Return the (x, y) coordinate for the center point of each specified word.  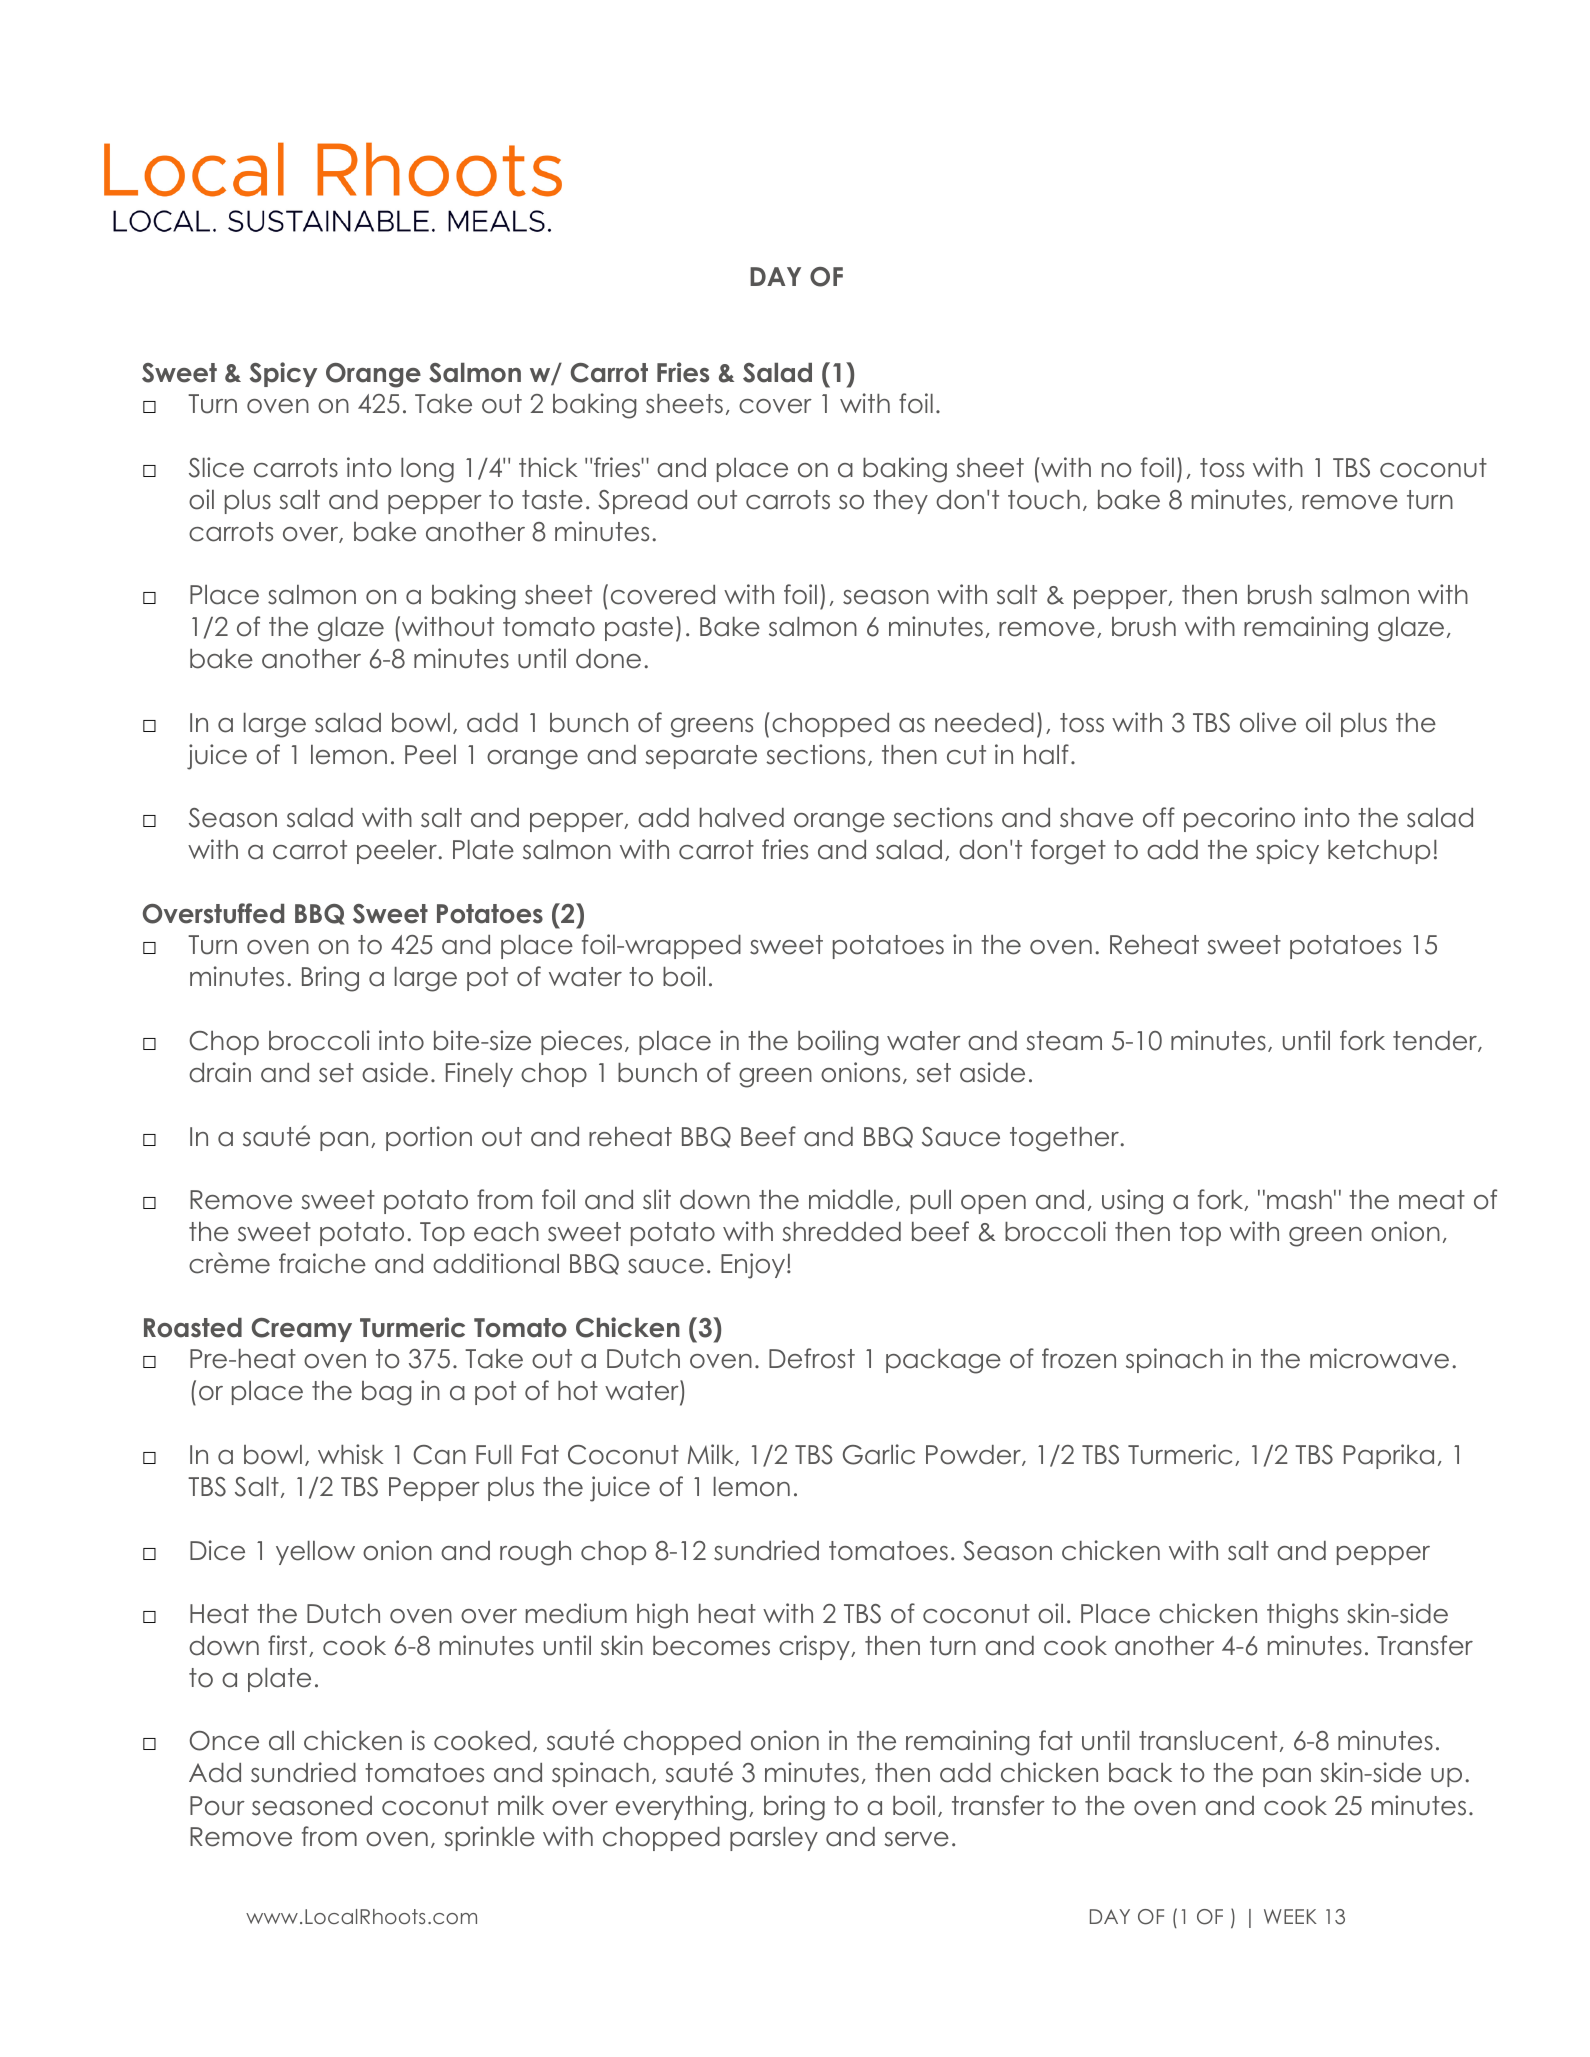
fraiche (322, 1263)
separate (701, 757)
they (900, 502)
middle (851, 1199)
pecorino (1239, 819)
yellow (315, 1553)
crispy (815, 1647)
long (427, 470)
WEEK (1290, 1916)
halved (742, 818)
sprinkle (489, 1838)
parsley (774, 1839)
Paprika (1389, 1456)
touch (1044, 500)
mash (1299, 1200)
